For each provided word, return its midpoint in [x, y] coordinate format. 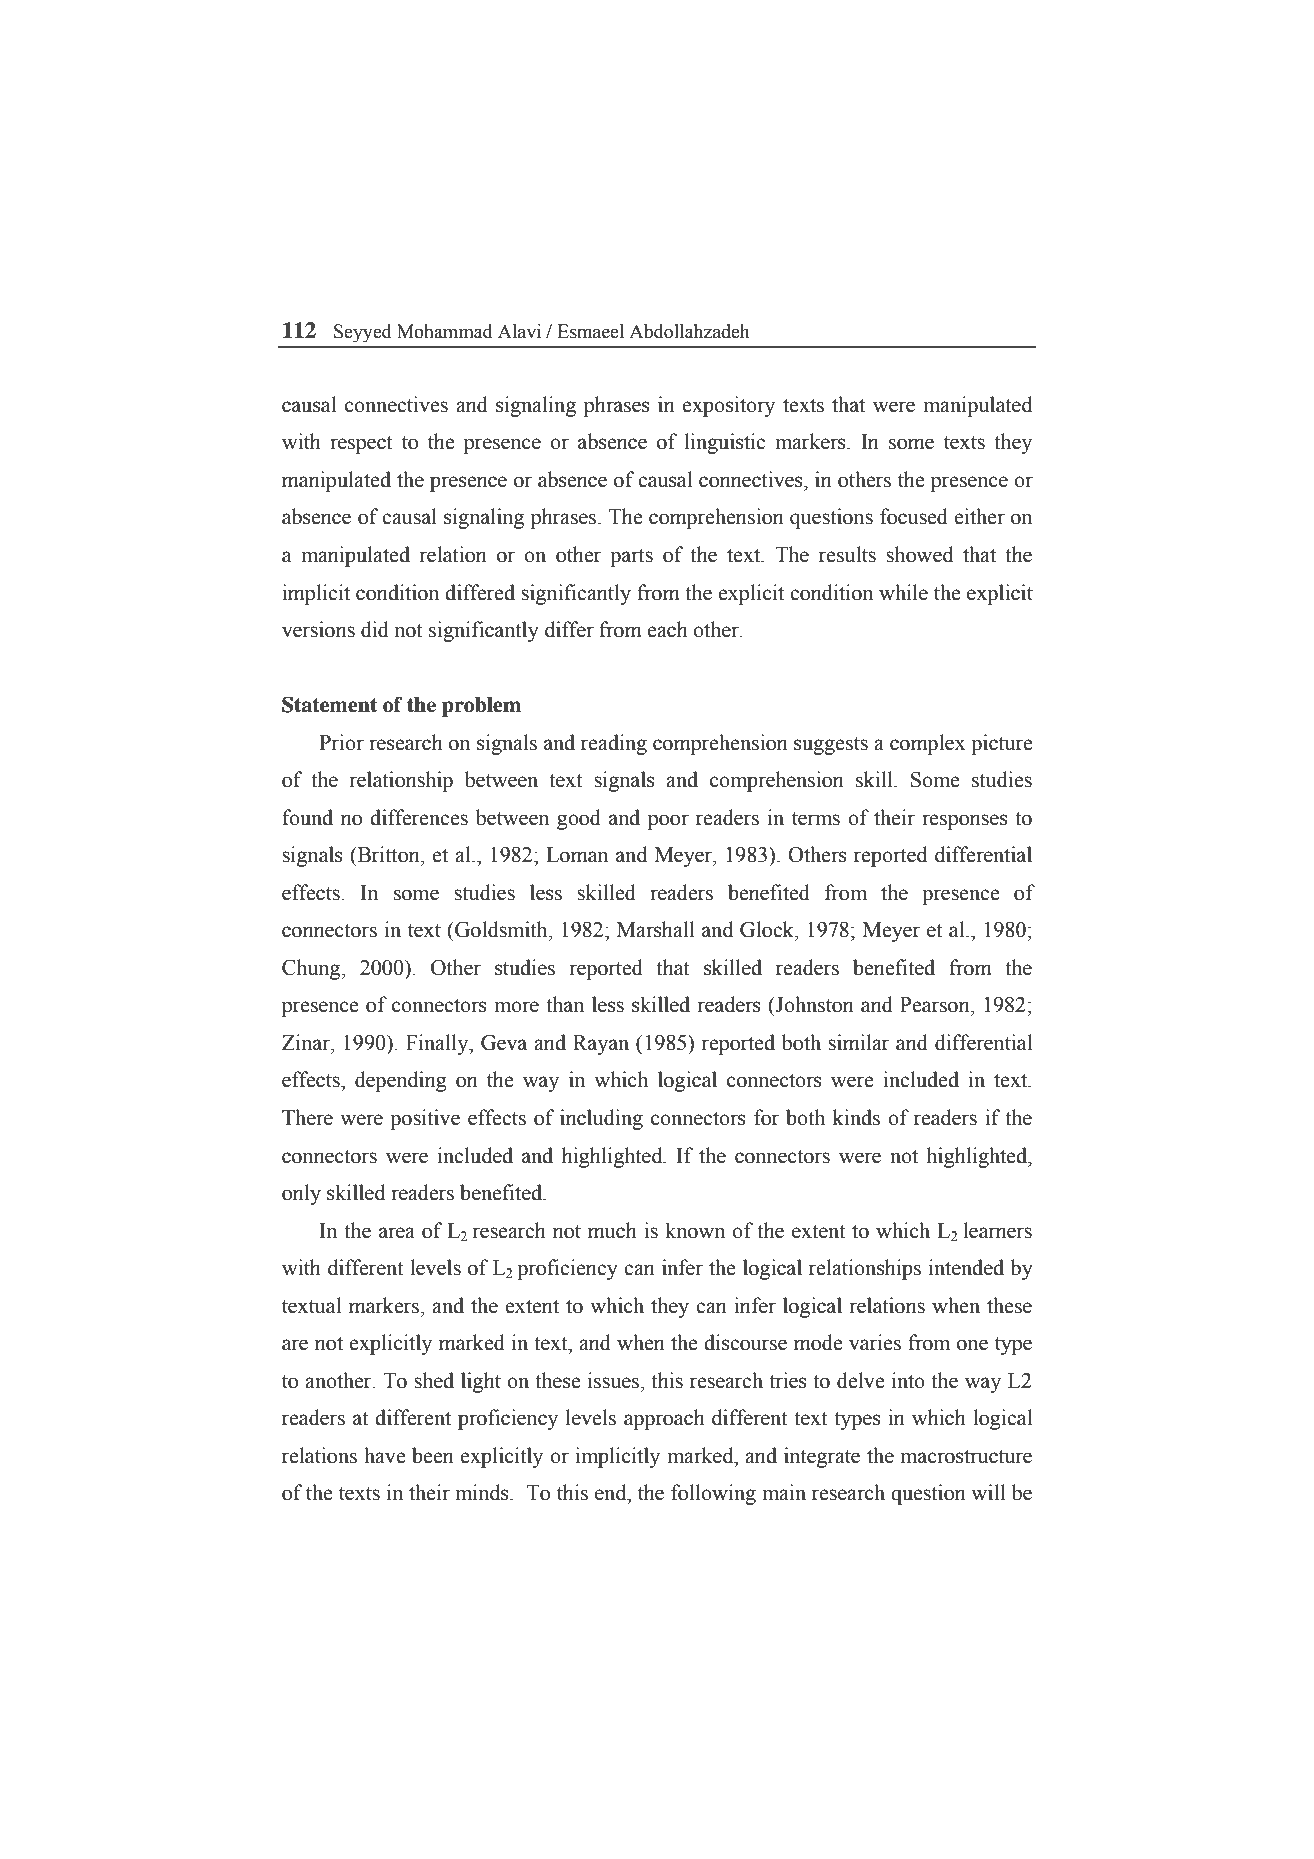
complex [928, 744]
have [385, 1455]
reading [614, 744]
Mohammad [445, 331]
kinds [856, 1117]
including [601, 1119]
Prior [341, 742]
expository [728, 406]
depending [401, 1081]
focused [914, 516]
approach [664, 1419]
